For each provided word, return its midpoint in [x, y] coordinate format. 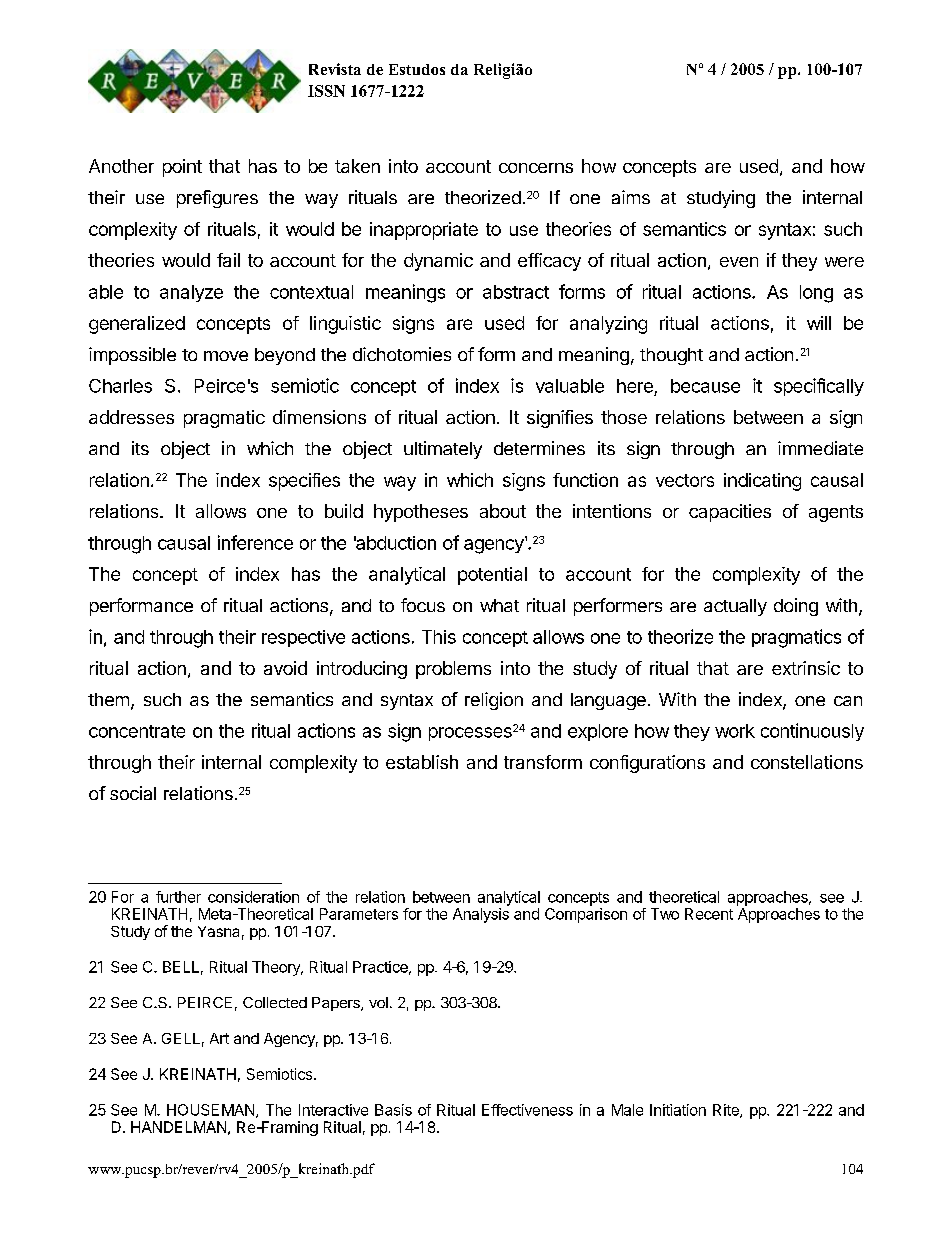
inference [255, 542]
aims [631, 197]
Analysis [481, 915]
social [133, 793]
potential [492, 576]
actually [735, 607]
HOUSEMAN [212, 1111]
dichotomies [402, 354]
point [182, 168]
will [819, 323]
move [226, 356]
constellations [807, 762]
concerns [536, 168]
